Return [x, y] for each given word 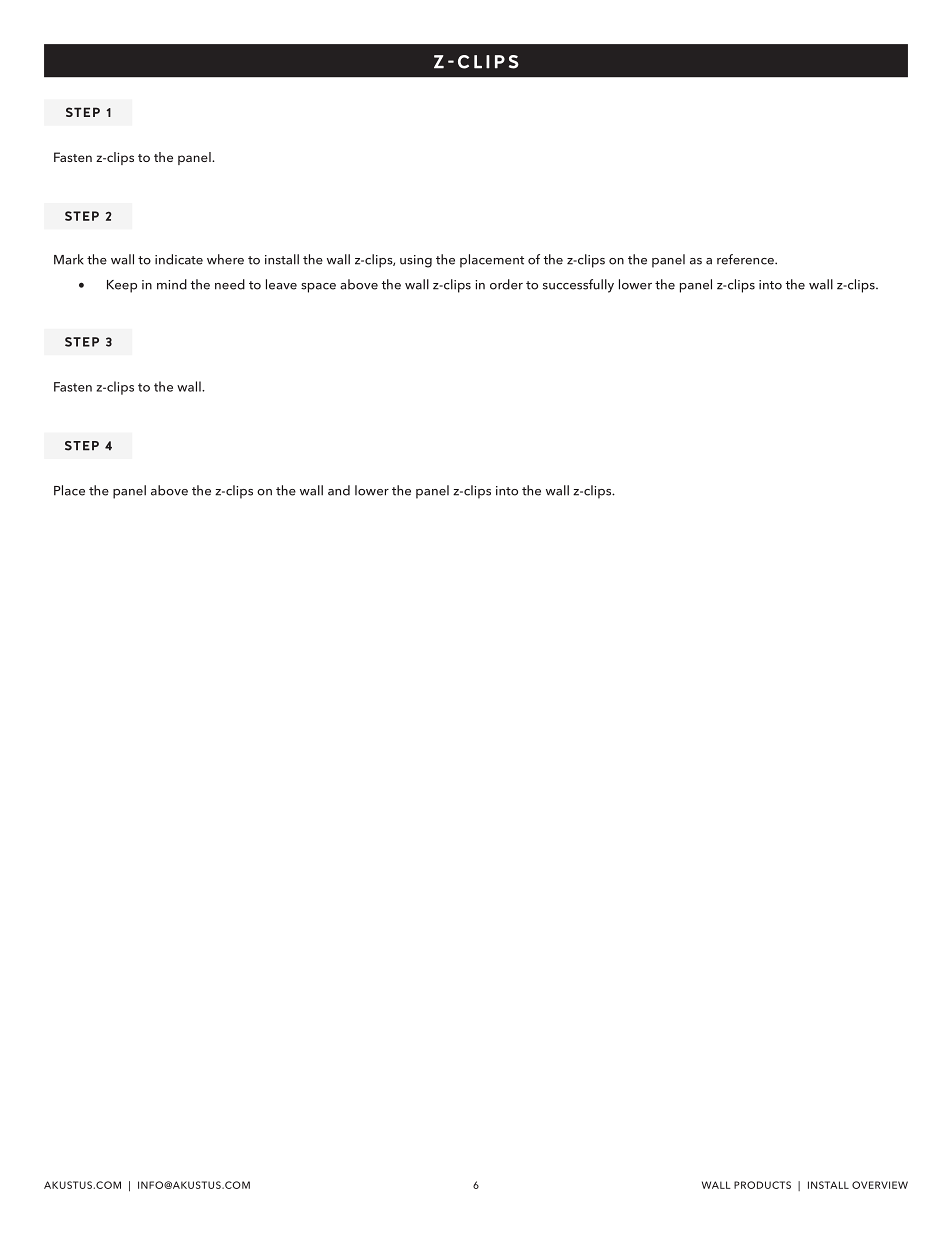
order [506, 284]
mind [172, 284]
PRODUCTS [762, 1185]
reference [746, 259]
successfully [578, 286]
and [339, 490]
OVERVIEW [880, 1185]
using [416, 261]
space [318, 288]
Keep [122, 286]
